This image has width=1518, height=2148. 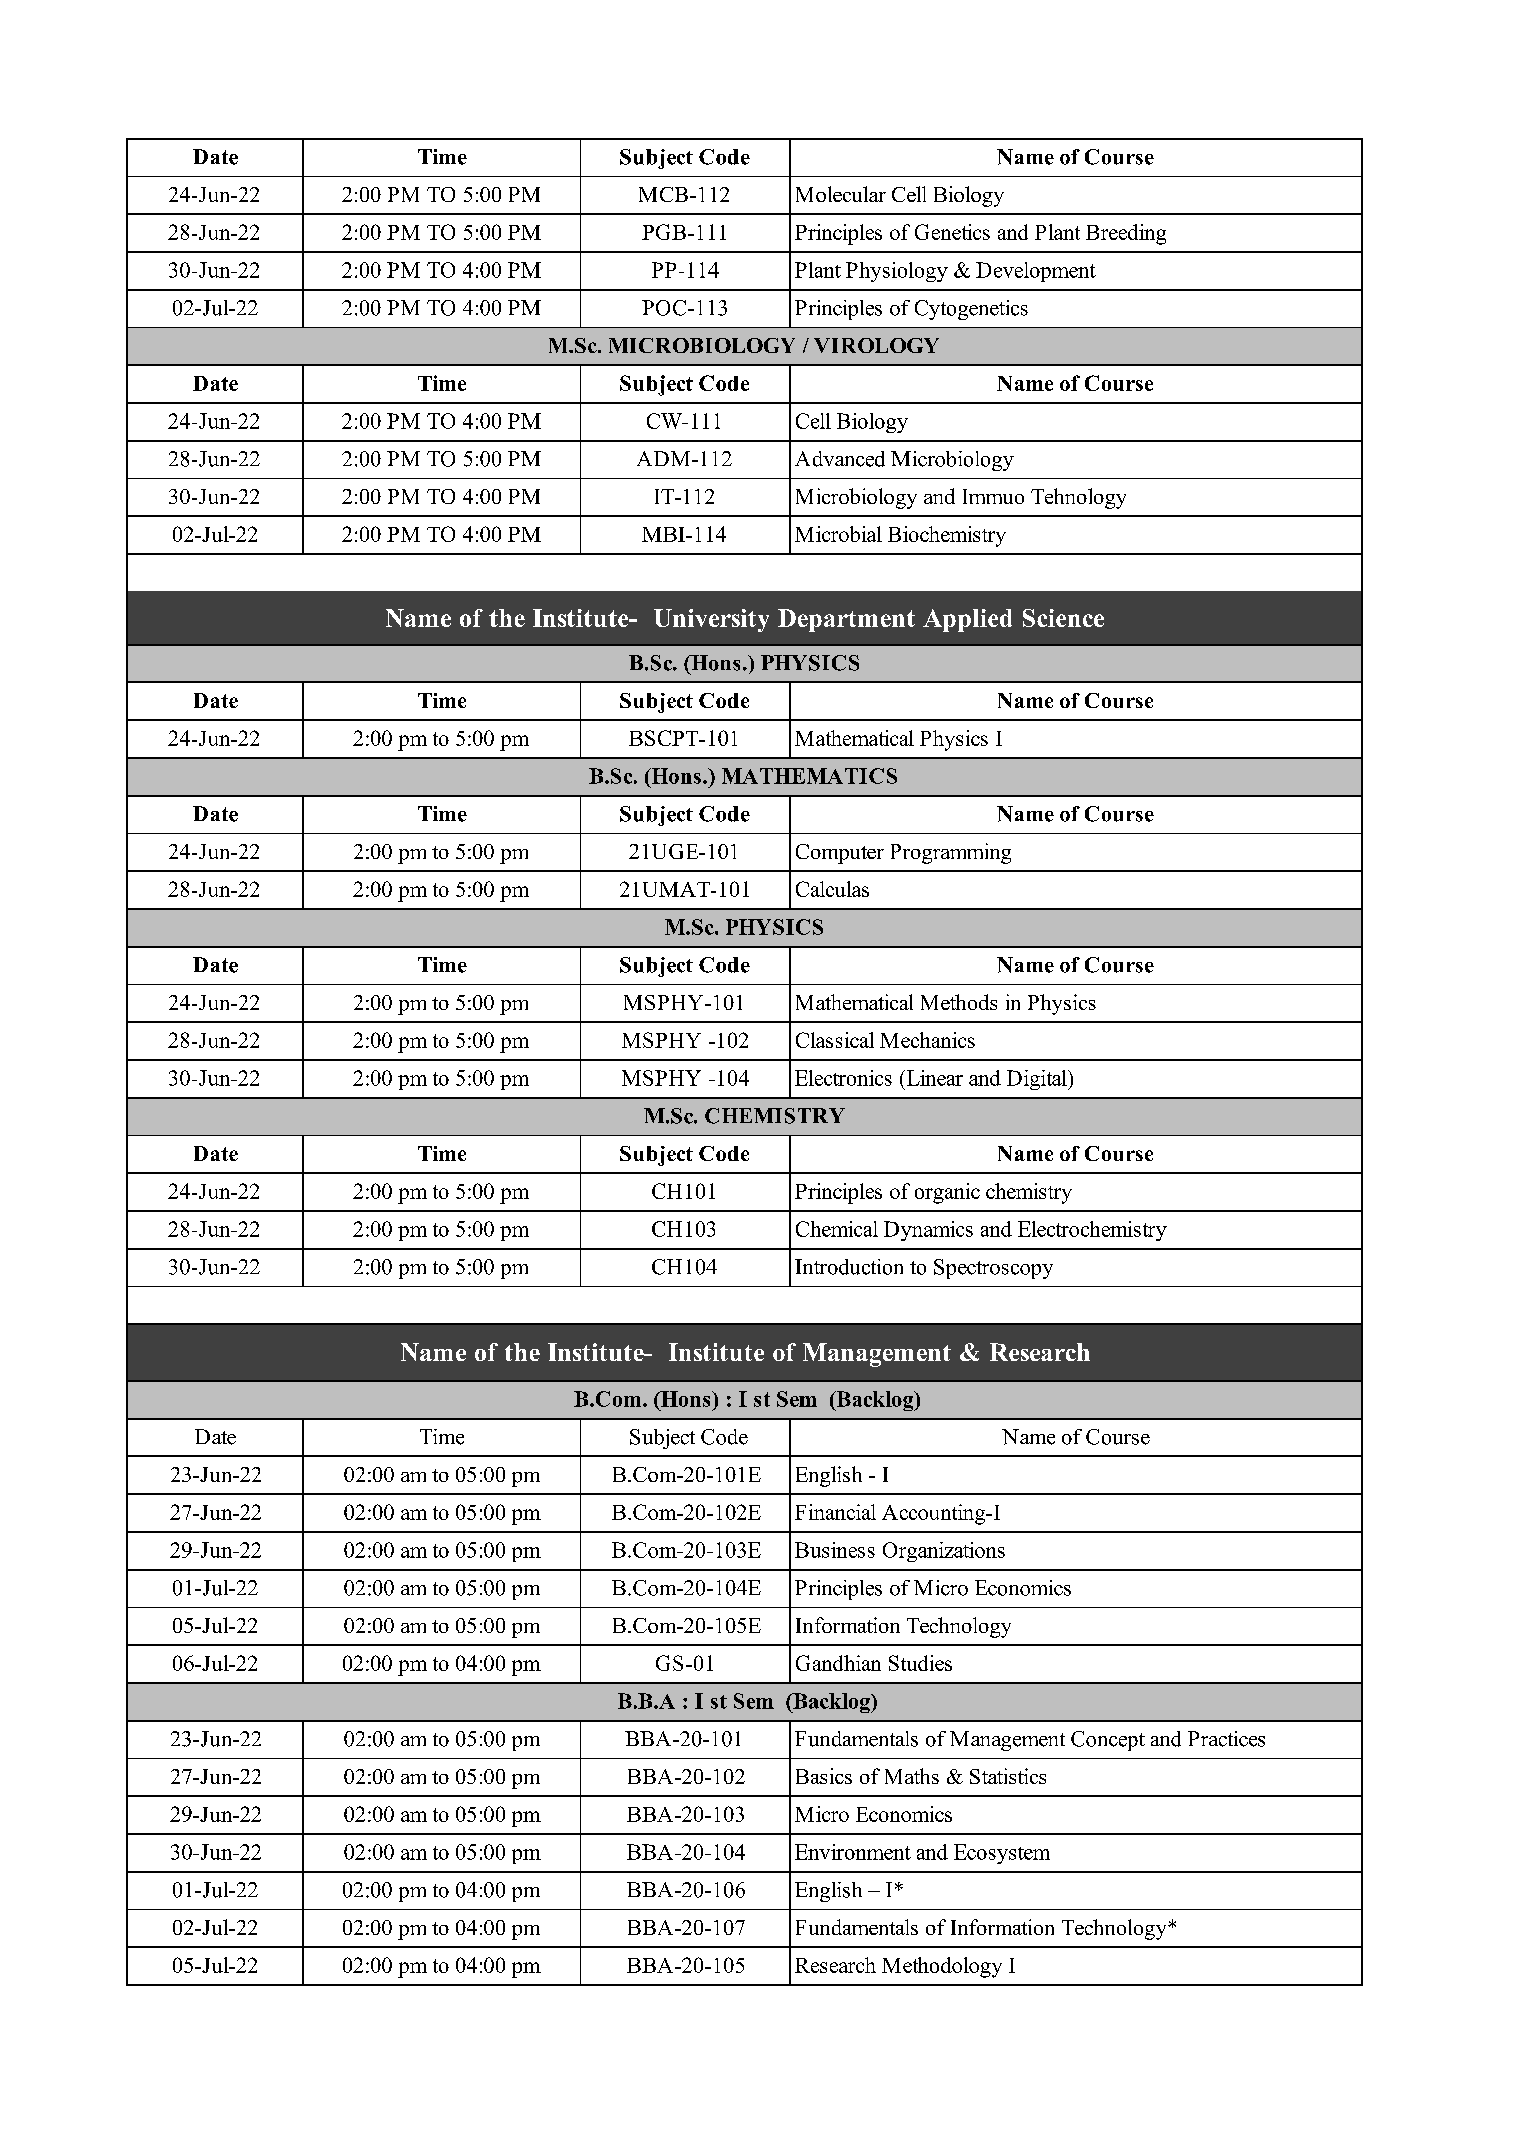 What do you see at coordinates (1036, 272) in the image?
I see `Development` at bounding box center [1036, 272].
